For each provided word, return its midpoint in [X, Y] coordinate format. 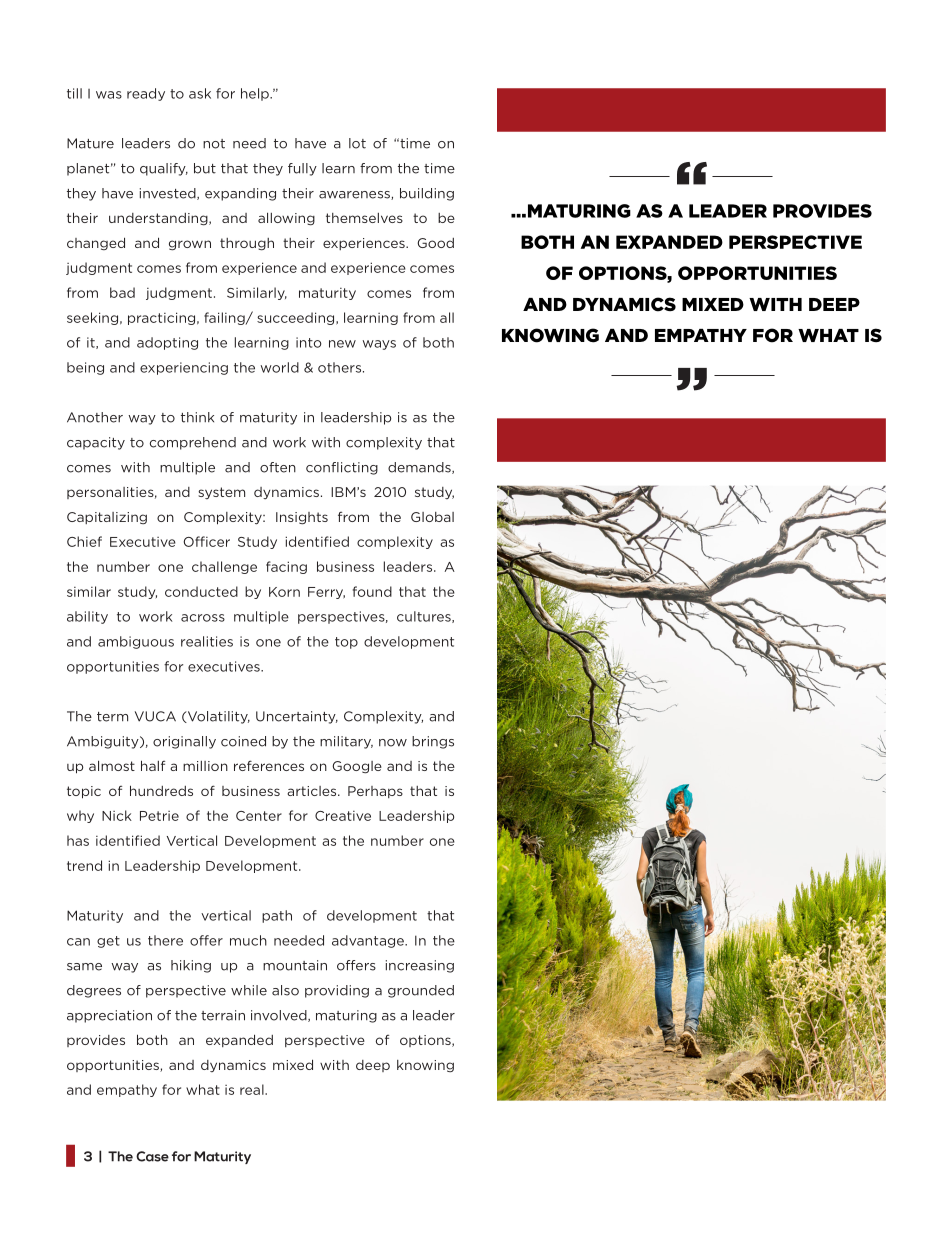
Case [152, 1156]
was [109, 95]
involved [280, 1016]
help [256, 94]
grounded [421, 991]
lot [357, 143]
